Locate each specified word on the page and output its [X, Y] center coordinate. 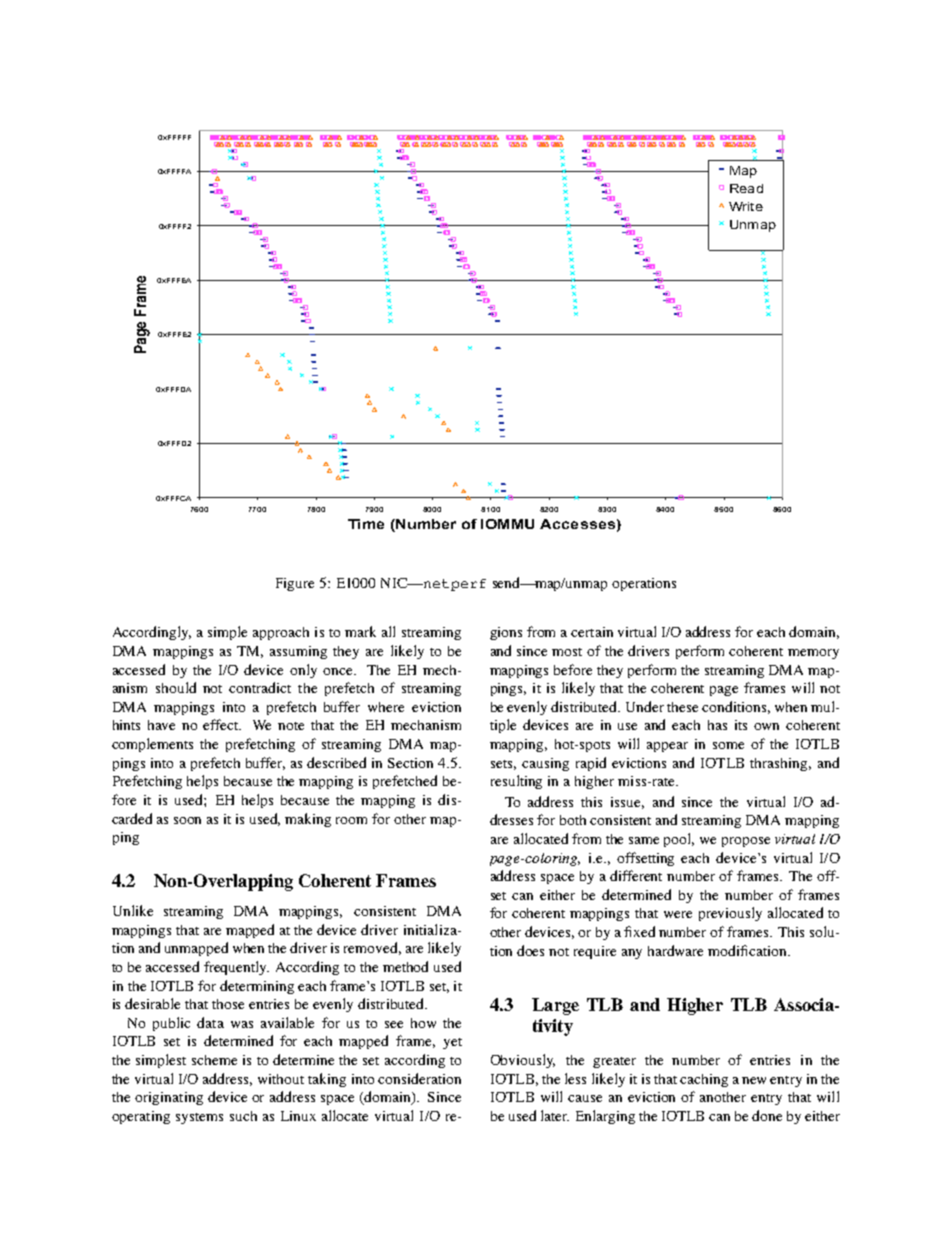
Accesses [577, 524]
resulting [516, 782]
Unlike [133, 910]
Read [746, 188]
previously [730, 914]
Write [746, 206]
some [728, 745]
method [405, 966]
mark [360, 631]
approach [281, 633]
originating [169, 1098]
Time [366, 524]
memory [813, 654]
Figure [295, 584]
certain [592, 632]
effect [222, 724]
